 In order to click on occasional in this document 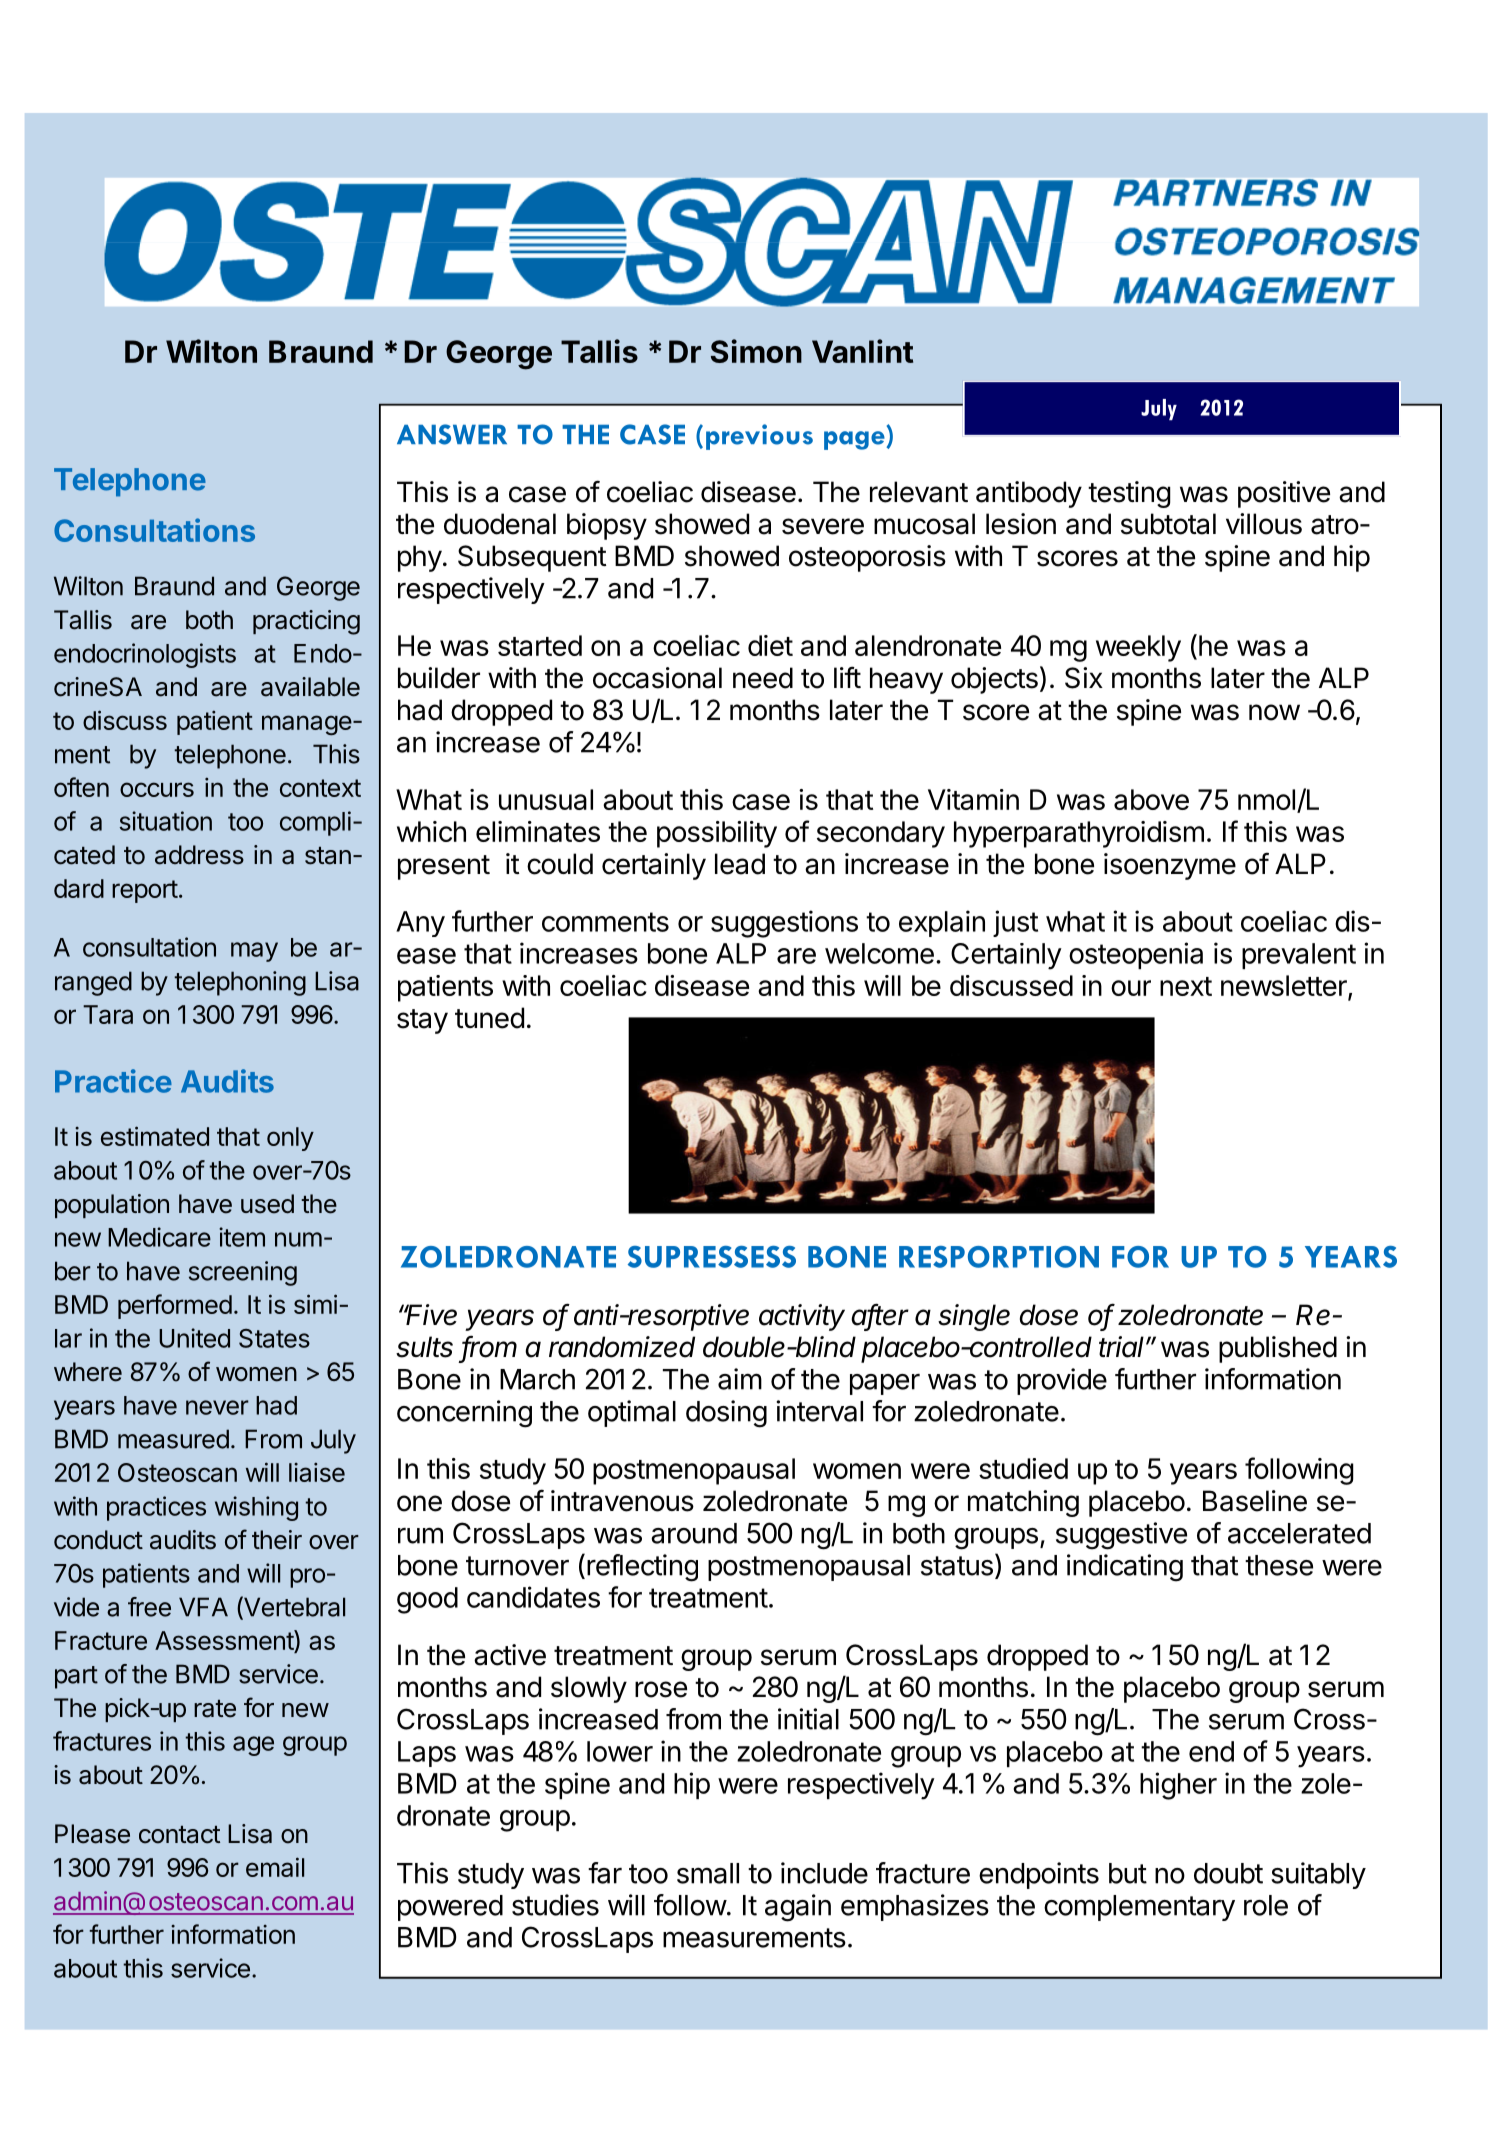, I will do `click(657, 678)`.
